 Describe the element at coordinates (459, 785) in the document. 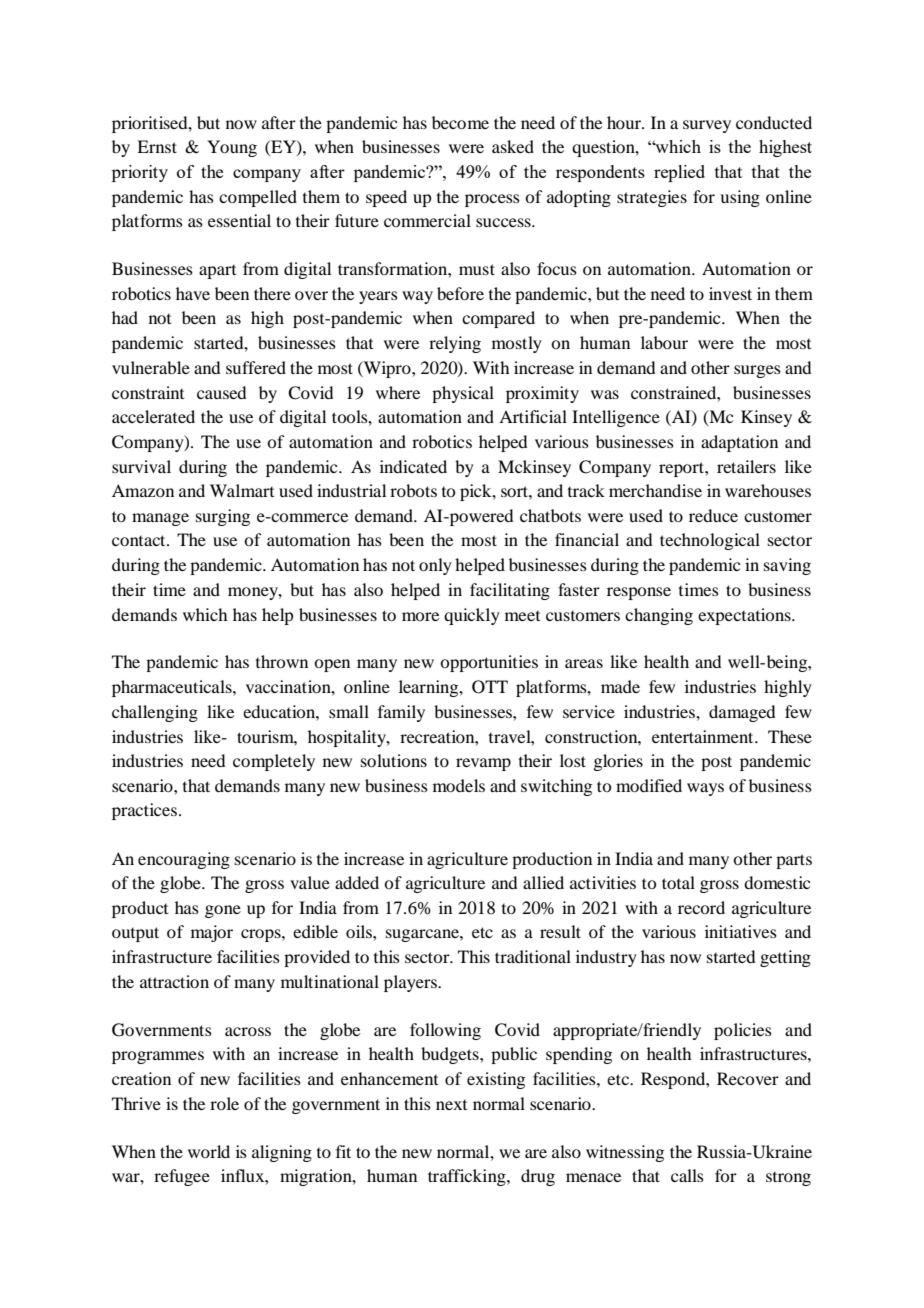

I see `models` at that location.
